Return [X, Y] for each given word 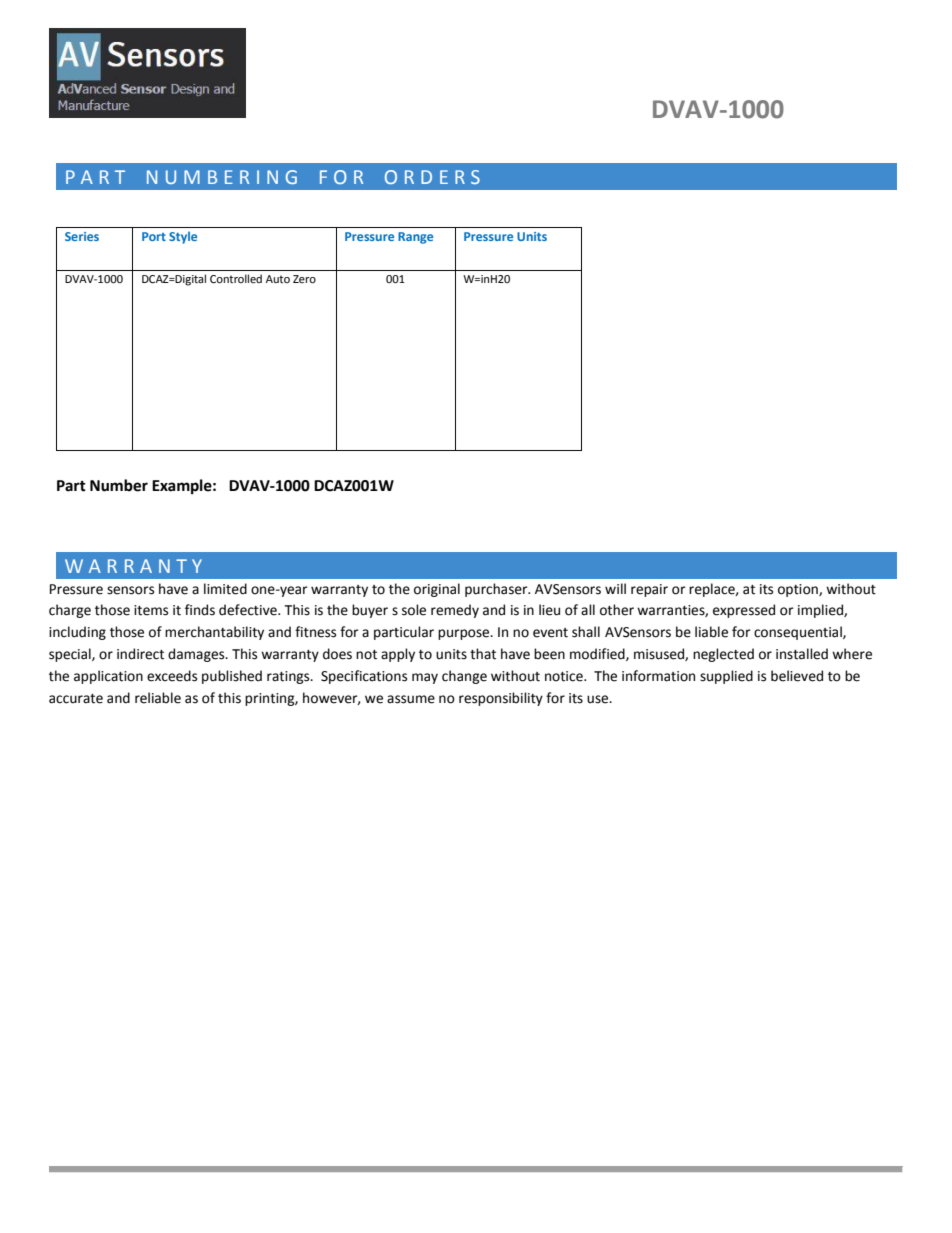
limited [225, 589]
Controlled [236, 279]
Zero [304, 279]
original [437, 590]
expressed [744, 611]
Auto [278, 279]
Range [415, 238]
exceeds [172, 676]
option [799, 590]
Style [183, 237]
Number [119, 485]
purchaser [497, 590]
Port [154, 236]
